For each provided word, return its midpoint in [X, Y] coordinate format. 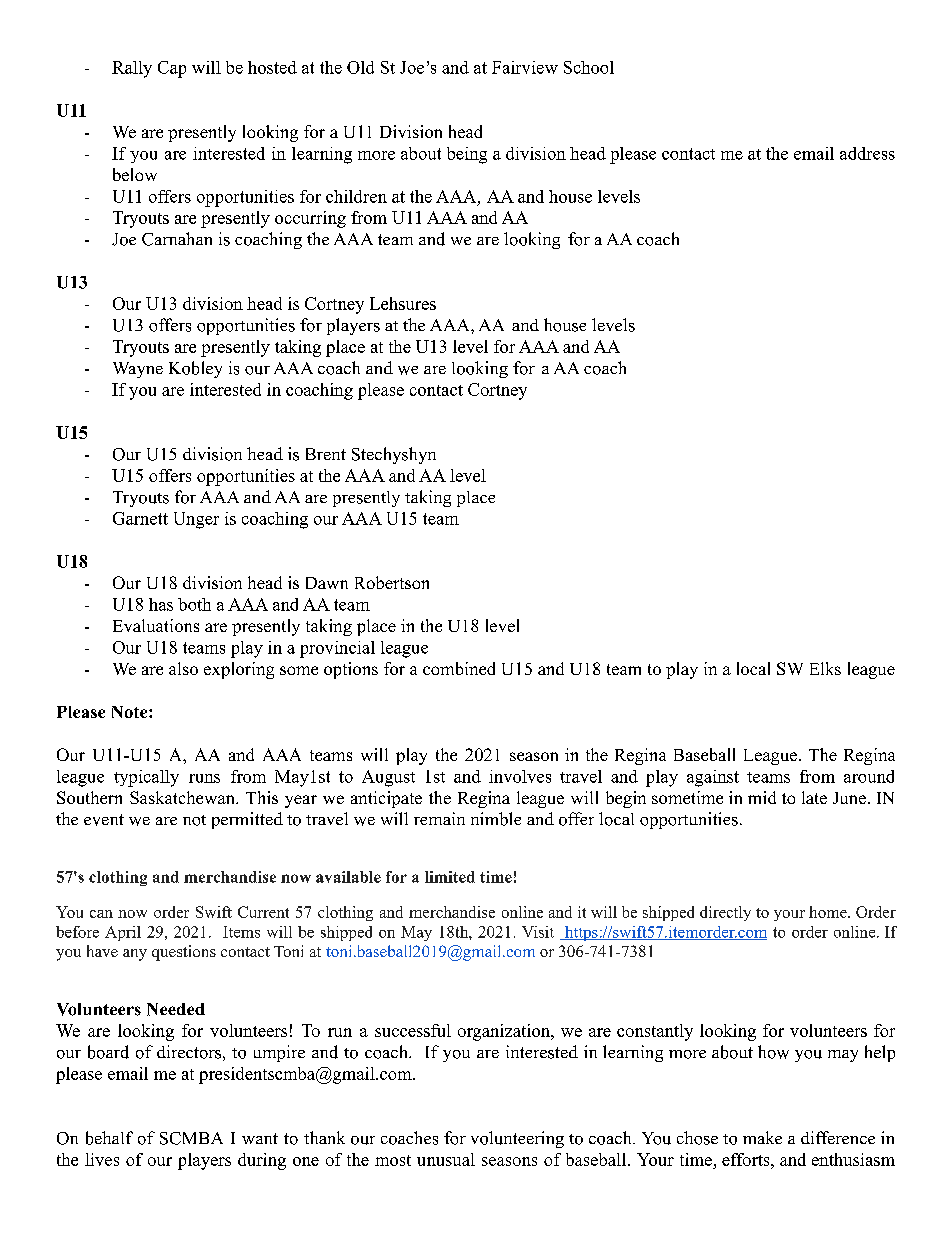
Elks [825, 668]
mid [762, 797]
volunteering [517, 1139]
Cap [172, 69]
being [467, 155]
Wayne [138, 370]
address [867, 153]
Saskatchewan [183, 797]
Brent [326, 454]
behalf [109, 1138]
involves [520, 776]
